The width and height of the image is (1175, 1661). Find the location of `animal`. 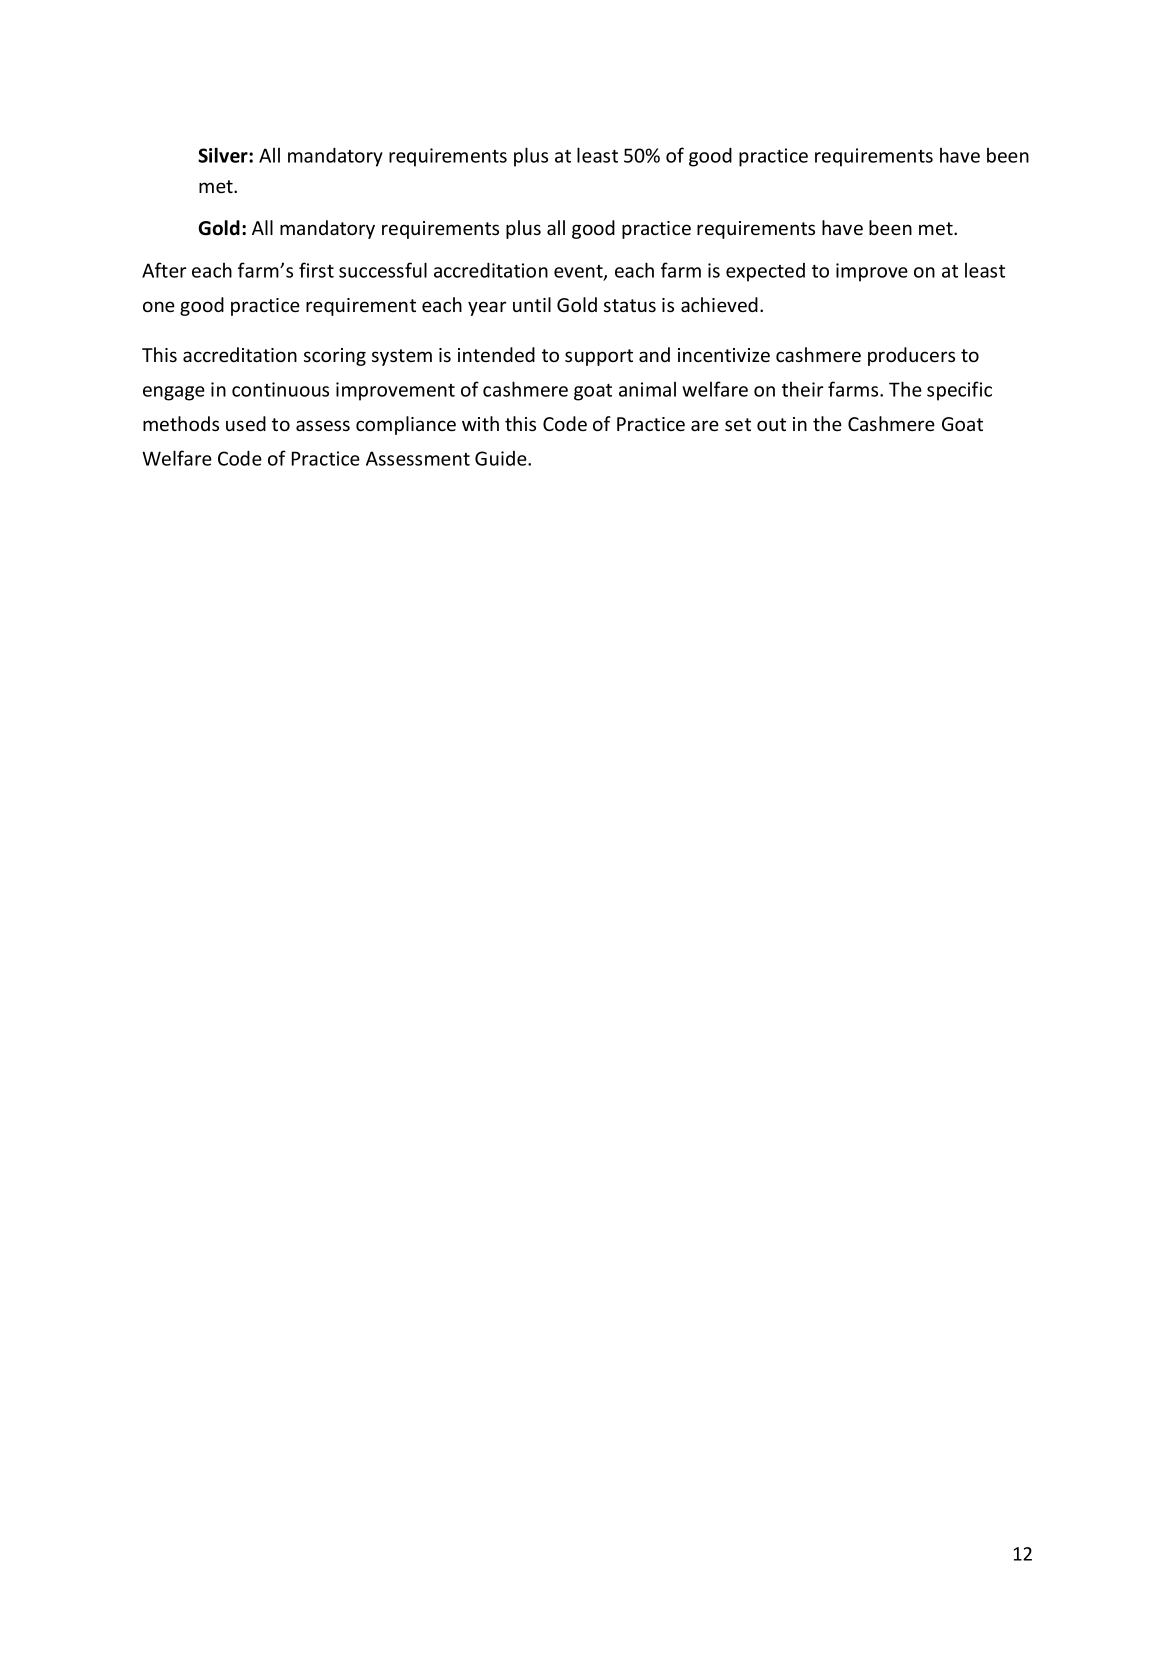

animal is located at coordinates (647, 389).
